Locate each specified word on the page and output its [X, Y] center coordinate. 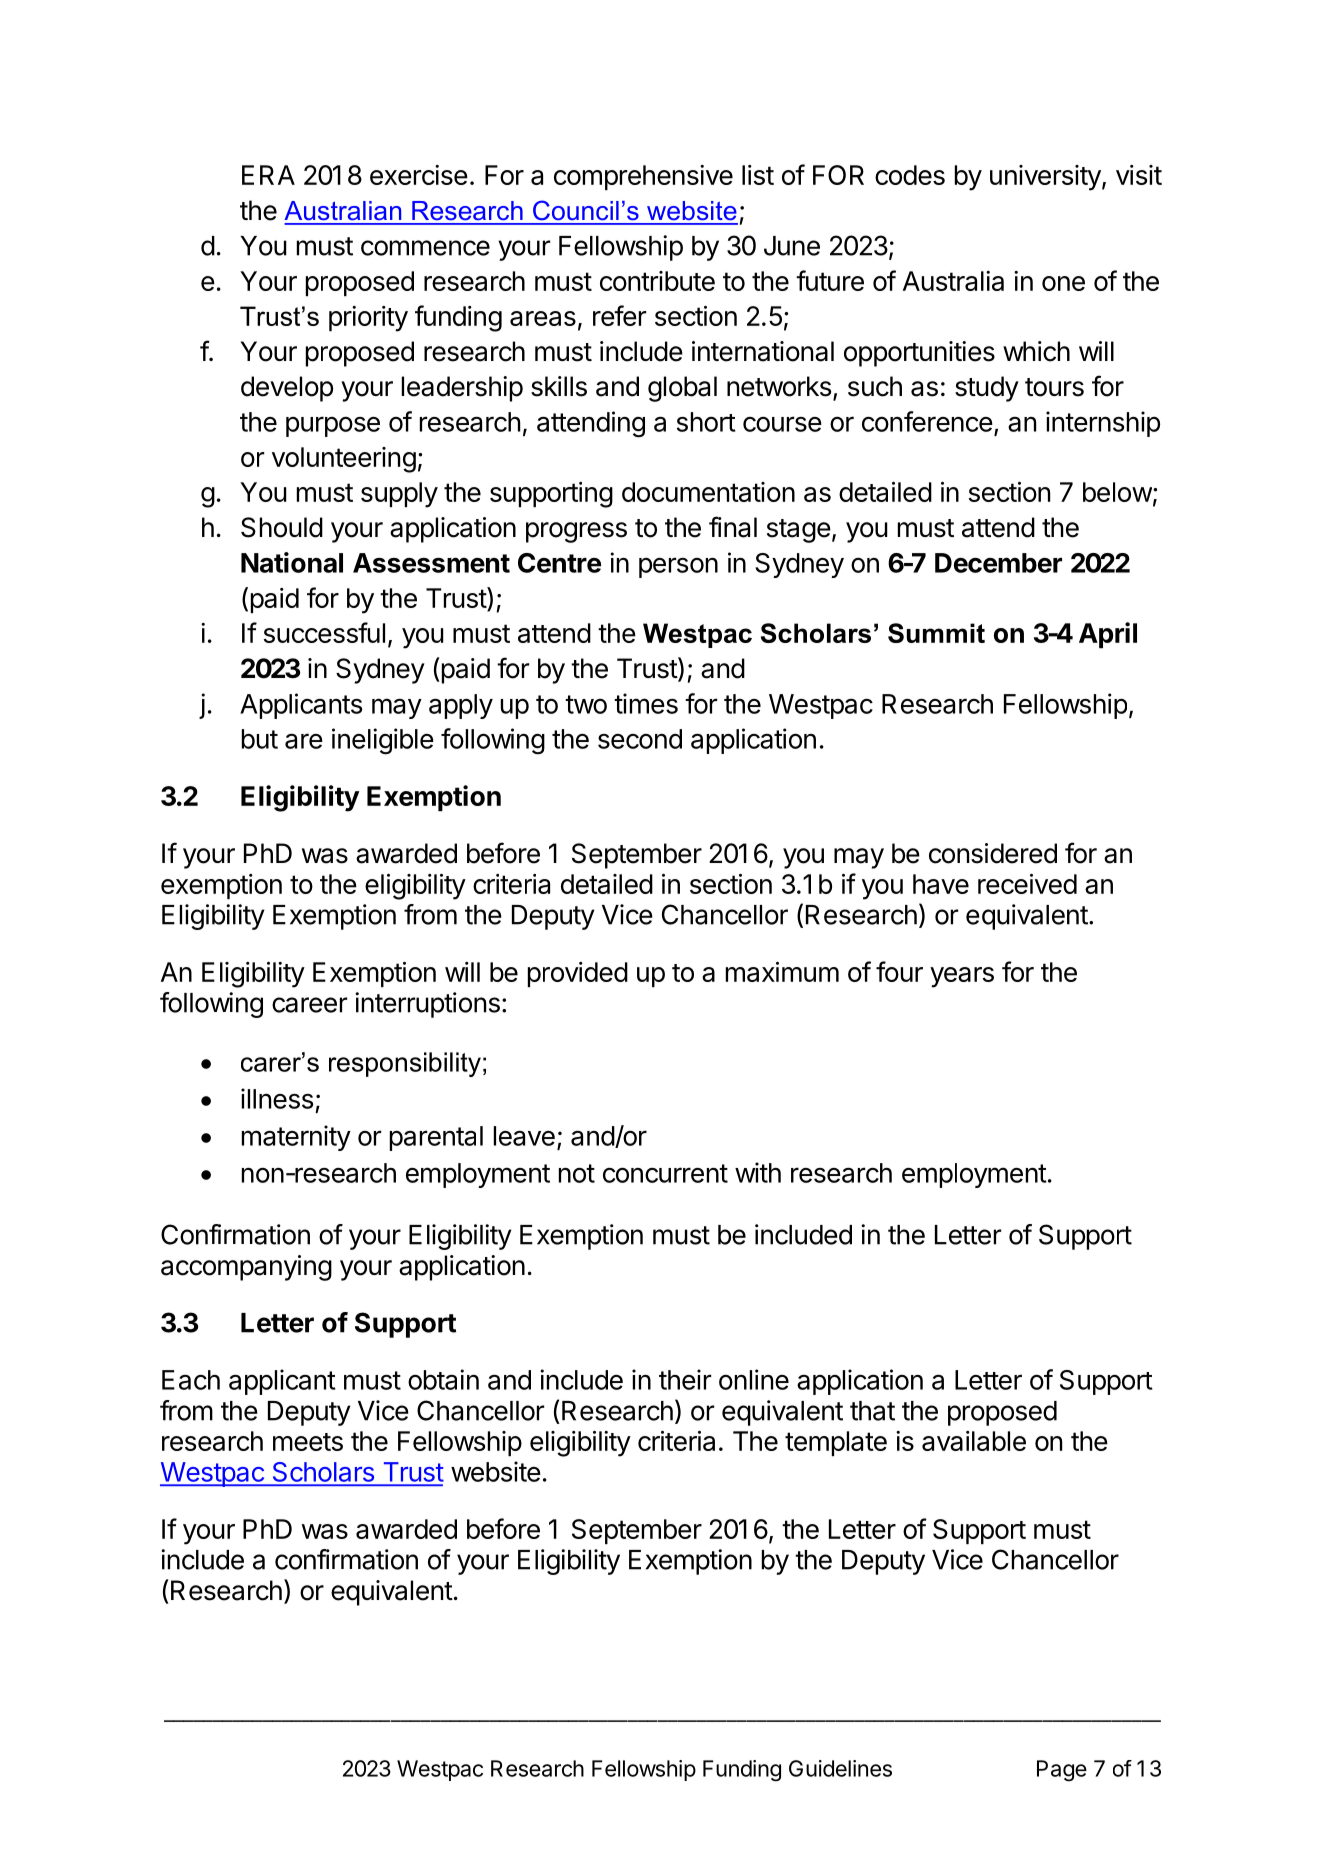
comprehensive [643, 177]
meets [308, 1442]
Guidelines [840, 1768]
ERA [268, 175]
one [1063, 283]
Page [1062, 1771]
